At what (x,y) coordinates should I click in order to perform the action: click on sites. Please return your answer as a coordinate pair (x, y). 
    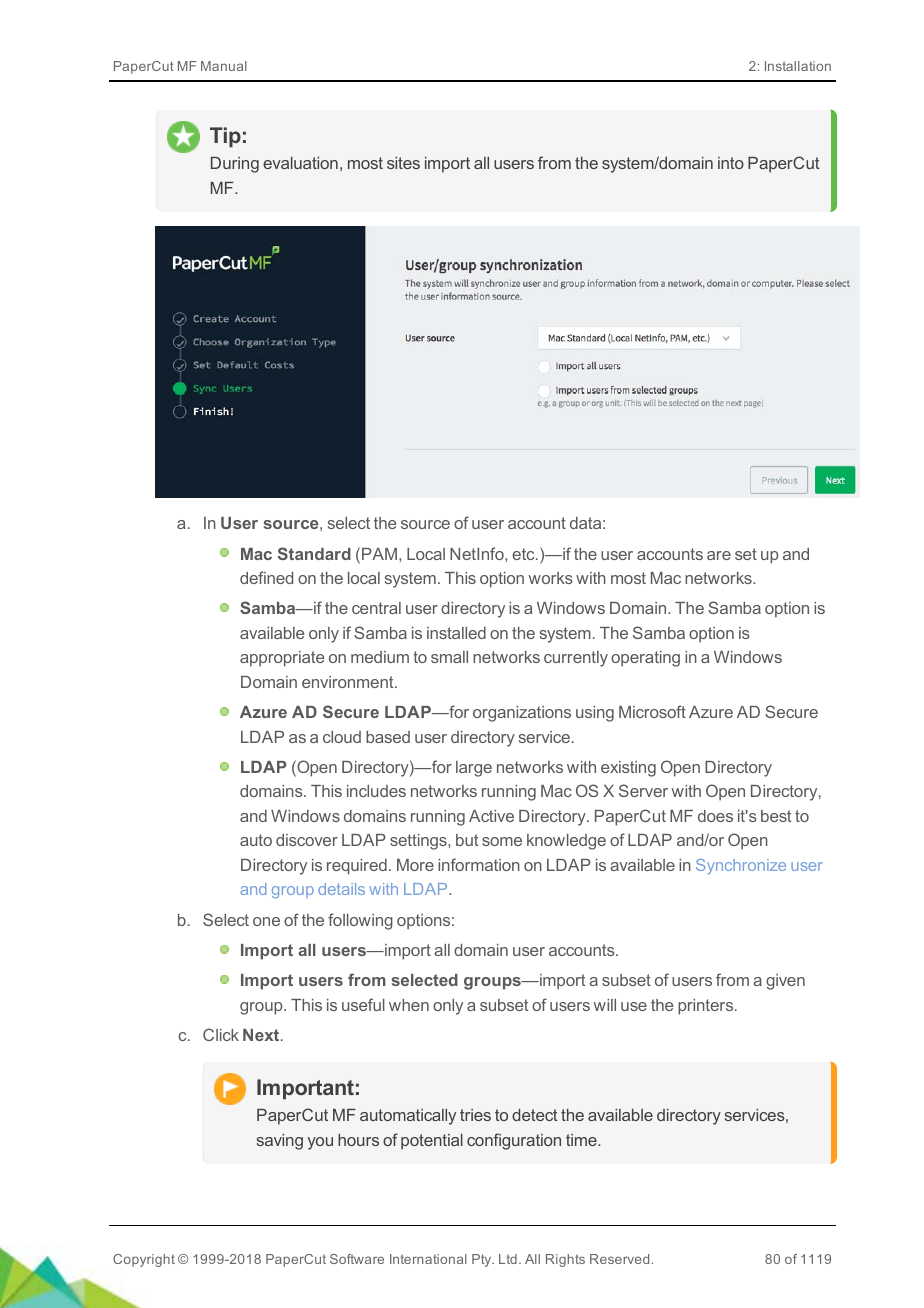
    Looking at the image, I should click on (403, 163).
